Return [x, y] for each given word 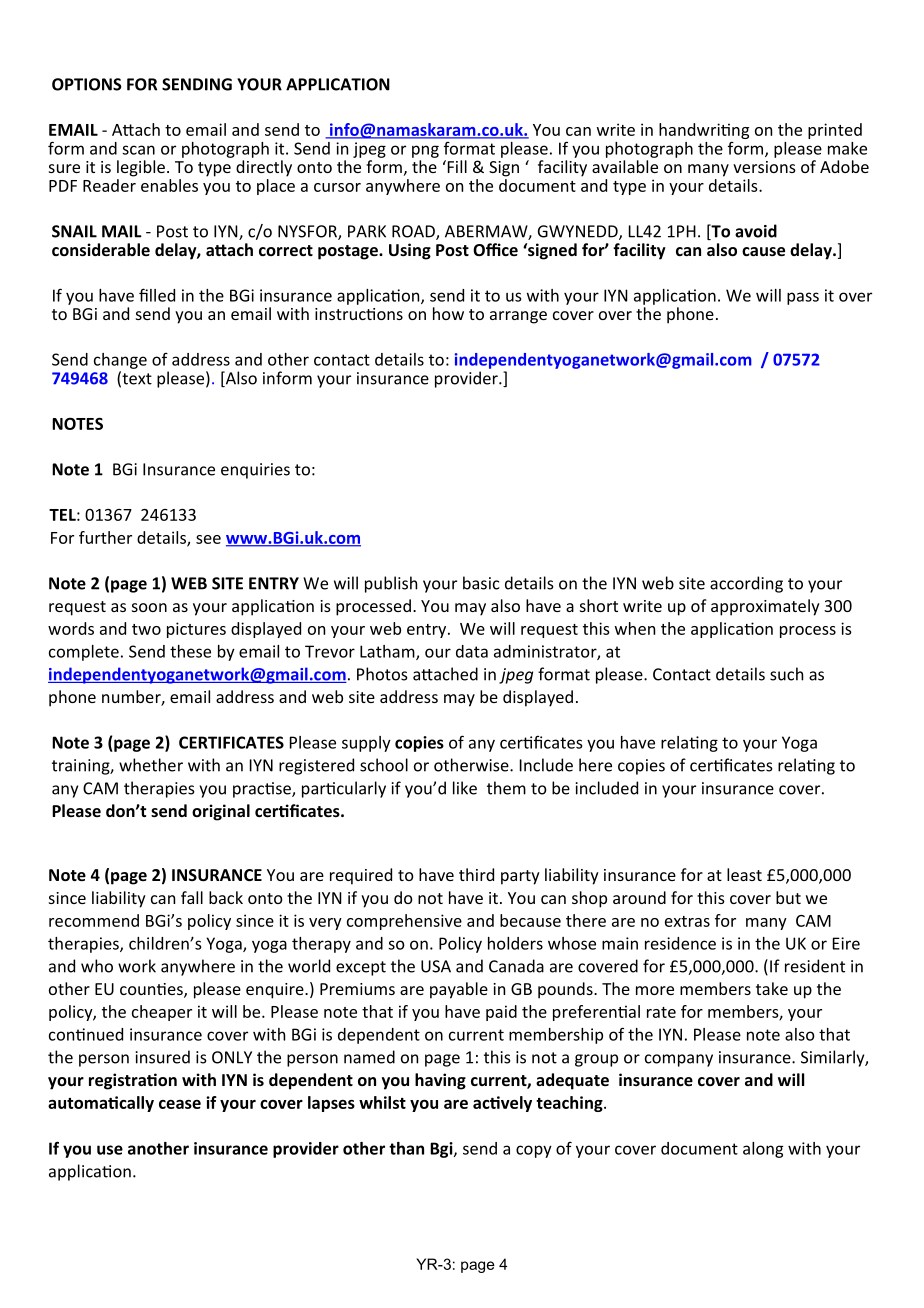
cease [180, 1104]
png [425, 151]
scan [138, 150]
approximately [765, 607]
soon [149, 607]
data [472, 651]
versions [764, 167]
